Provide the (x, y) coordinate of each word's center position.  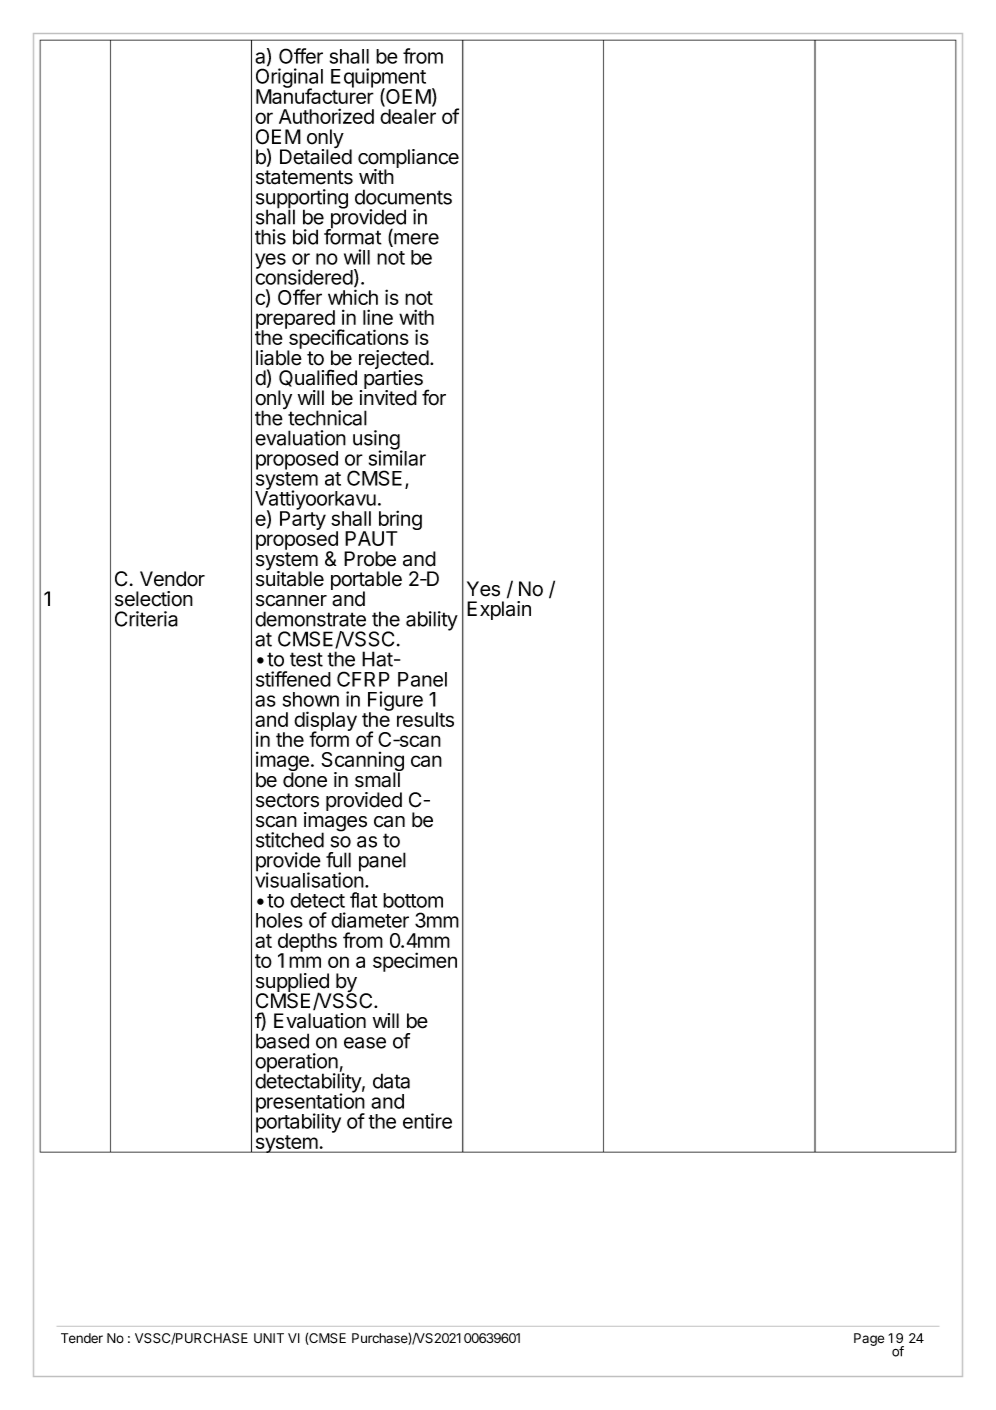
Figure (395, 702)
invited (388, 397)
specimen (415, 962)
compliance (408, 160)
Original (289, 78)
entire (427, 1121)
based (282, 1041)
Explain (499, 610)
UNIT (269, 1338)
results (425, 719)
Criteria (146, 619)
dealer (408, 116)
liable (279, 357)
